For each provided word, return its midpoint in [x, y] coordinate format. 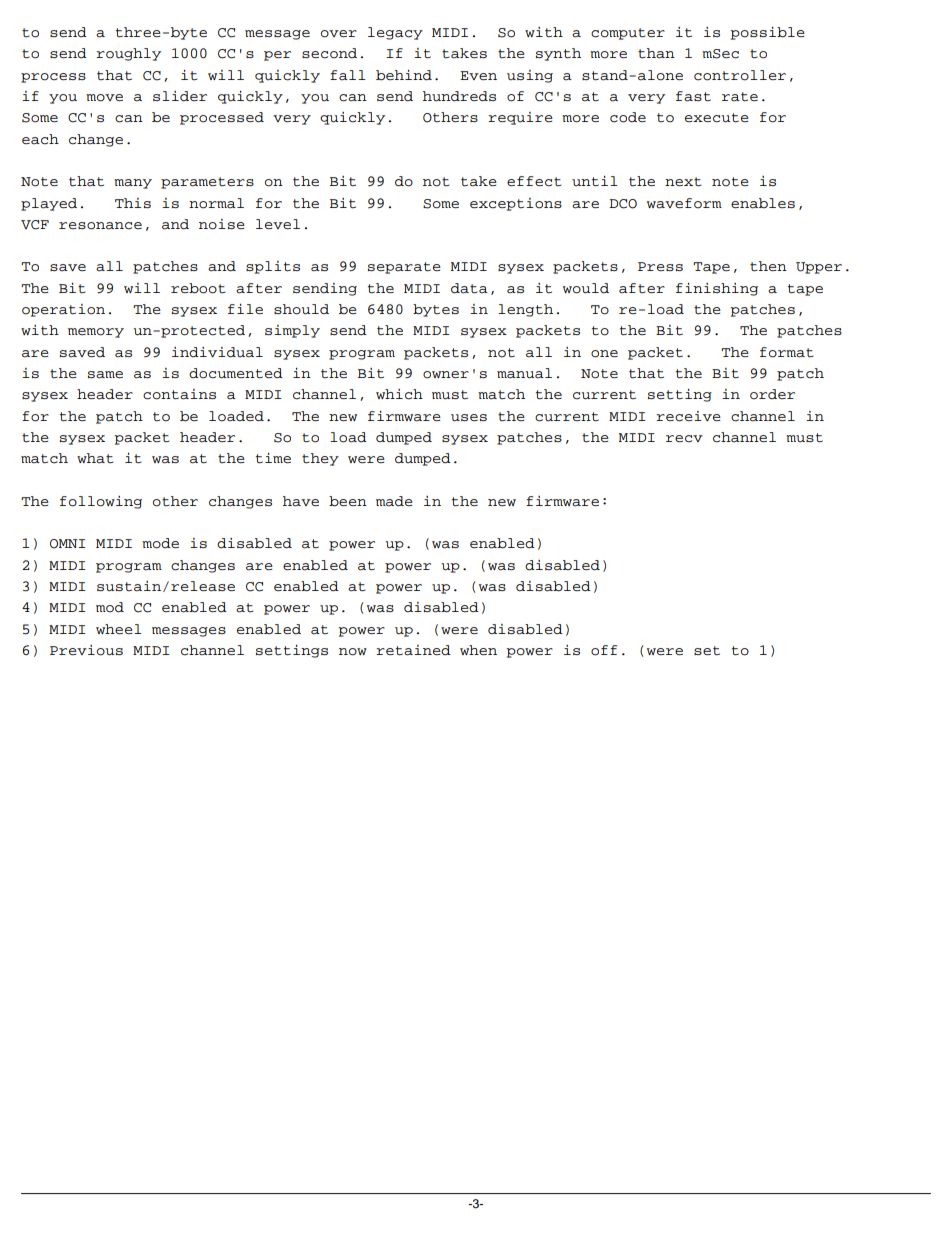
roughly [128, 54]
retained [413, 650]
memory [96, 333]
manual [524, 373]
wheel [119, 629]
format [787, 352]
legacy [395, 33]
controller [740, 75]
